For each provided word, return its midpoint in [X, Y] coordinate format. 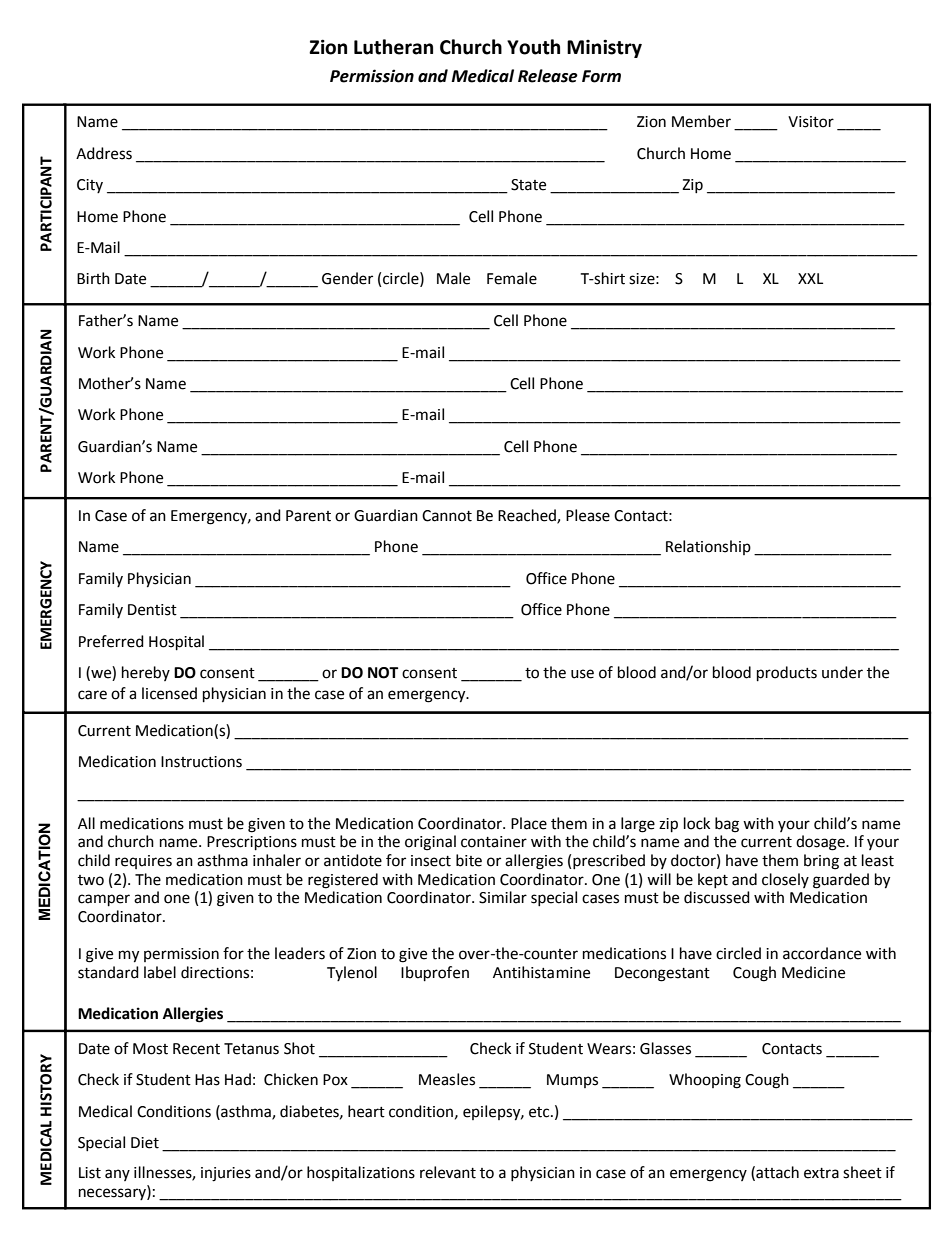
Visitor [811, 122]
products [787, 674]
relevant [448, 1172]
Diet [145, 1143]
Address [104, 153]
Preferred [111, 641]
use [582, 674]
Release [548, 76]
